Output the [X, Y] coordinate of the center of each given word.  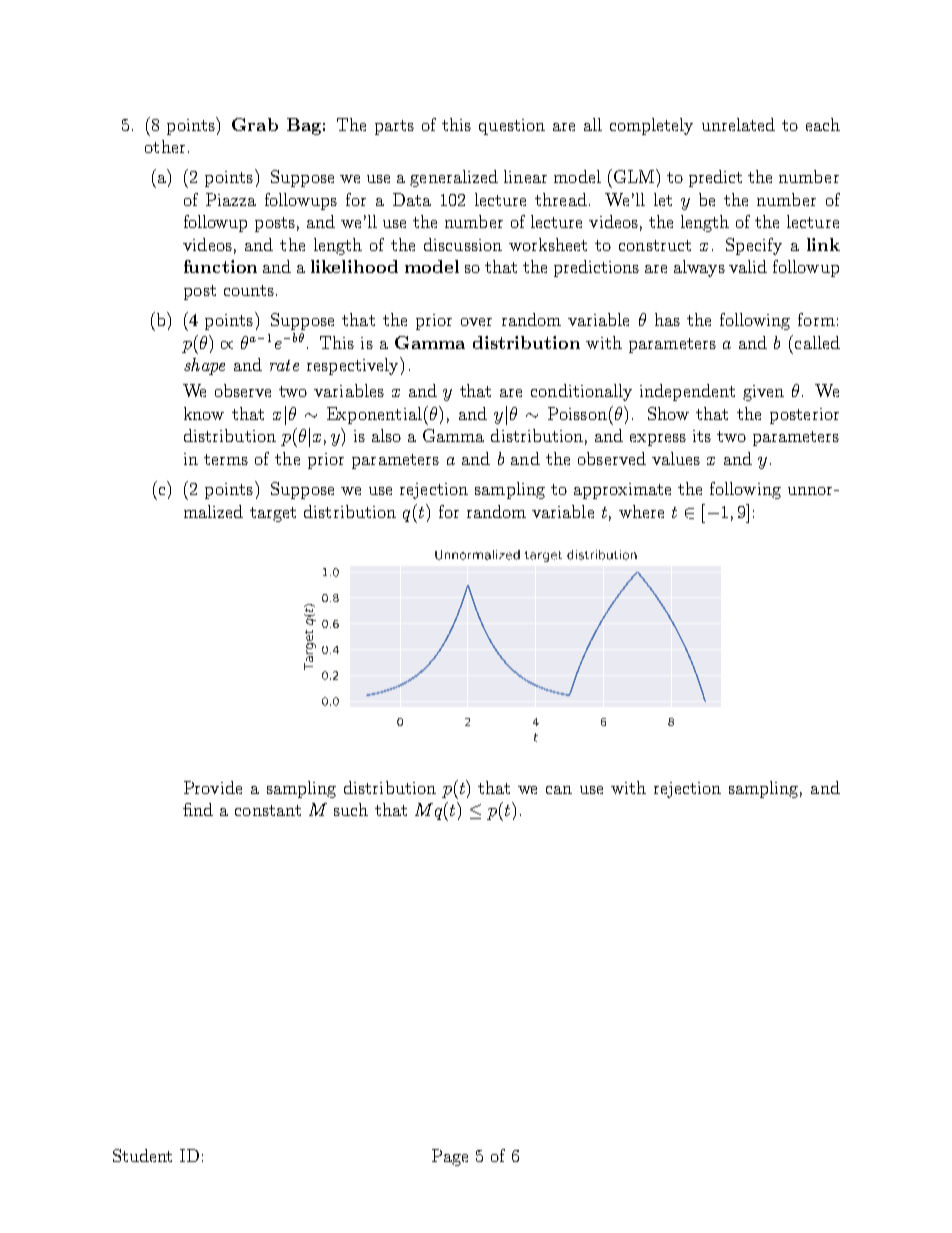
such [351, 809]
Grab [255, 124]
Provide [213, 787]
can [559, 790]
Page [450, 1157]
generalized [454, 178]
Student [142, 1155]
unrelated [738, 124]
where [641, 511]
